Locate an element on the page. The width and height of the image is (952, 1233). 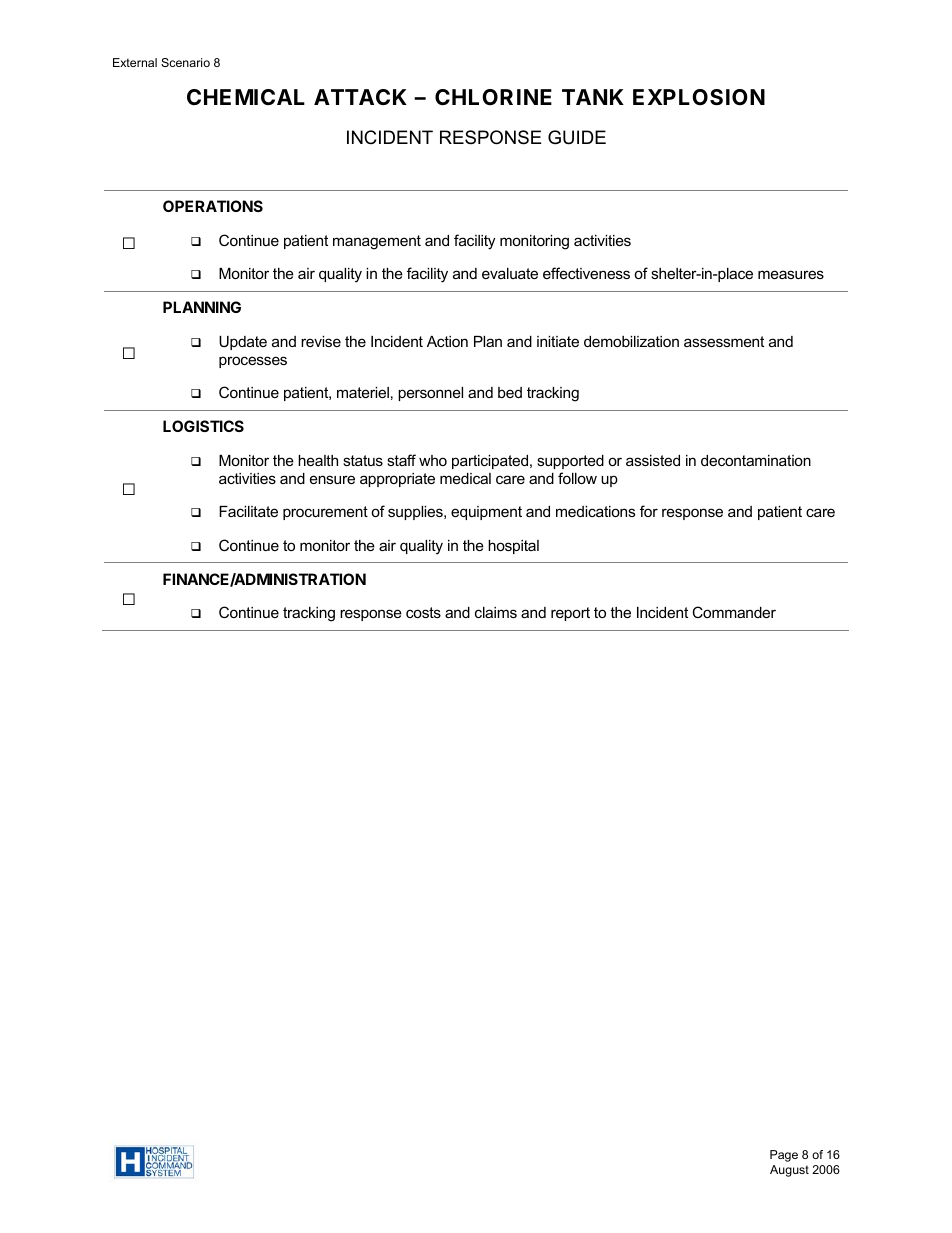
Page is located at coordinates (784, 1156).
